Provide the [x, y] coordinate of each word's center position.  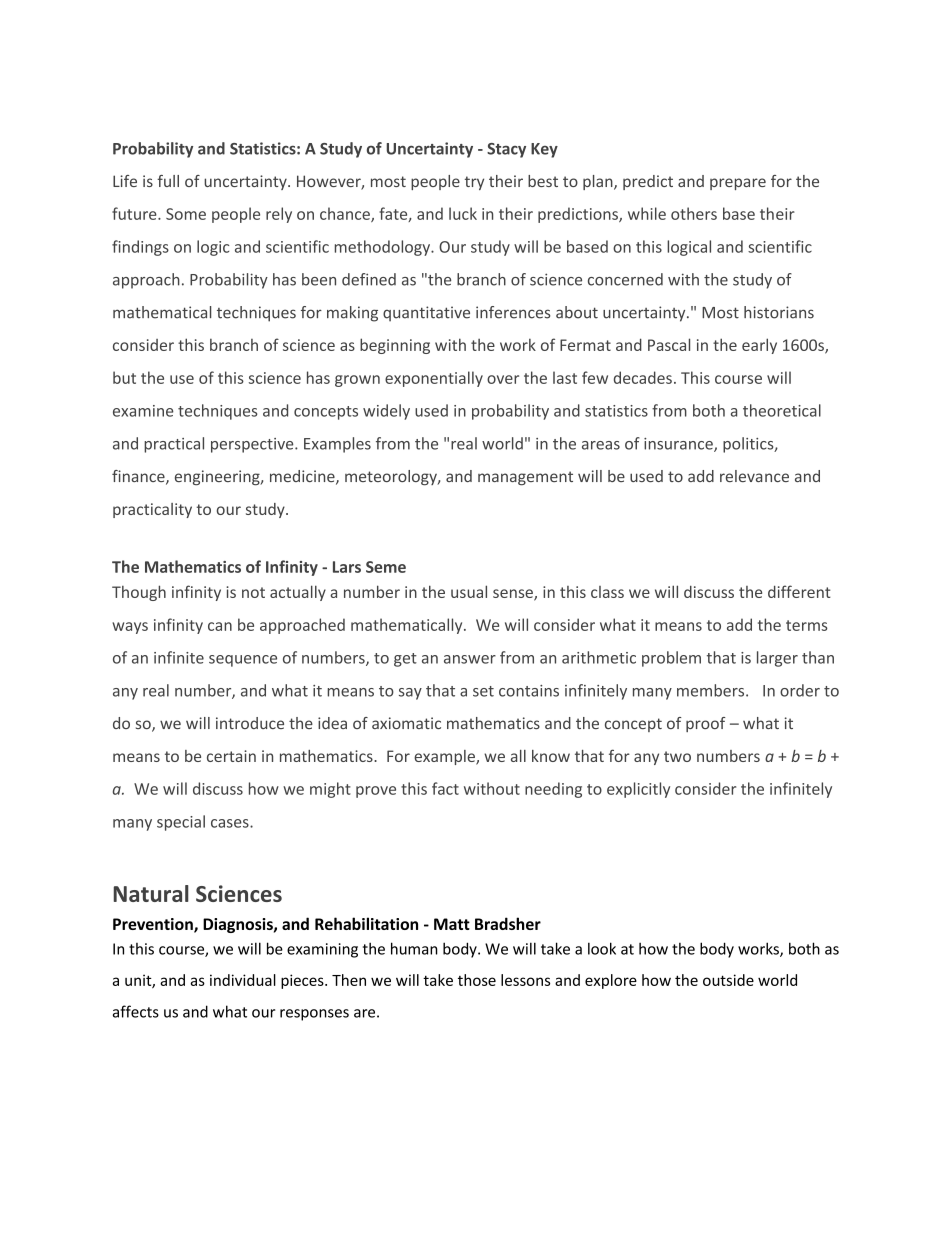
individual [243, 980]
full [168, 181]
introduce [250, 723]
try [474, 183]
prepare [738, 184]
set [483, 691]
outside [728, 980]
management [525, 478]
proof [706, 724]
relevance [754, 476]
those [477, 980]
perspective [253, 445]
